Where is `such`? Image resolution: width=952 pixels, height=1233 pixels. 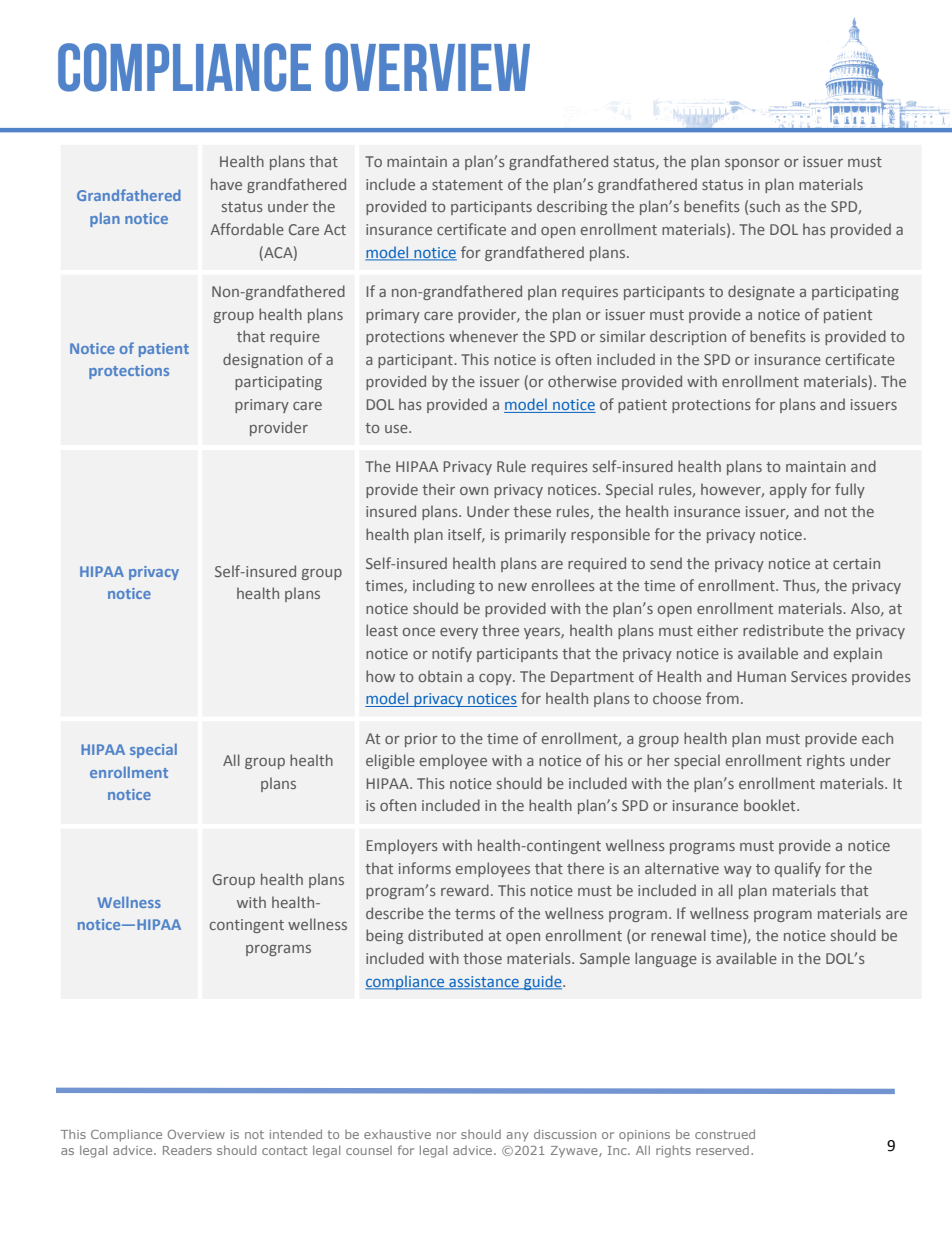
such is located at coordinates (765, 206).
